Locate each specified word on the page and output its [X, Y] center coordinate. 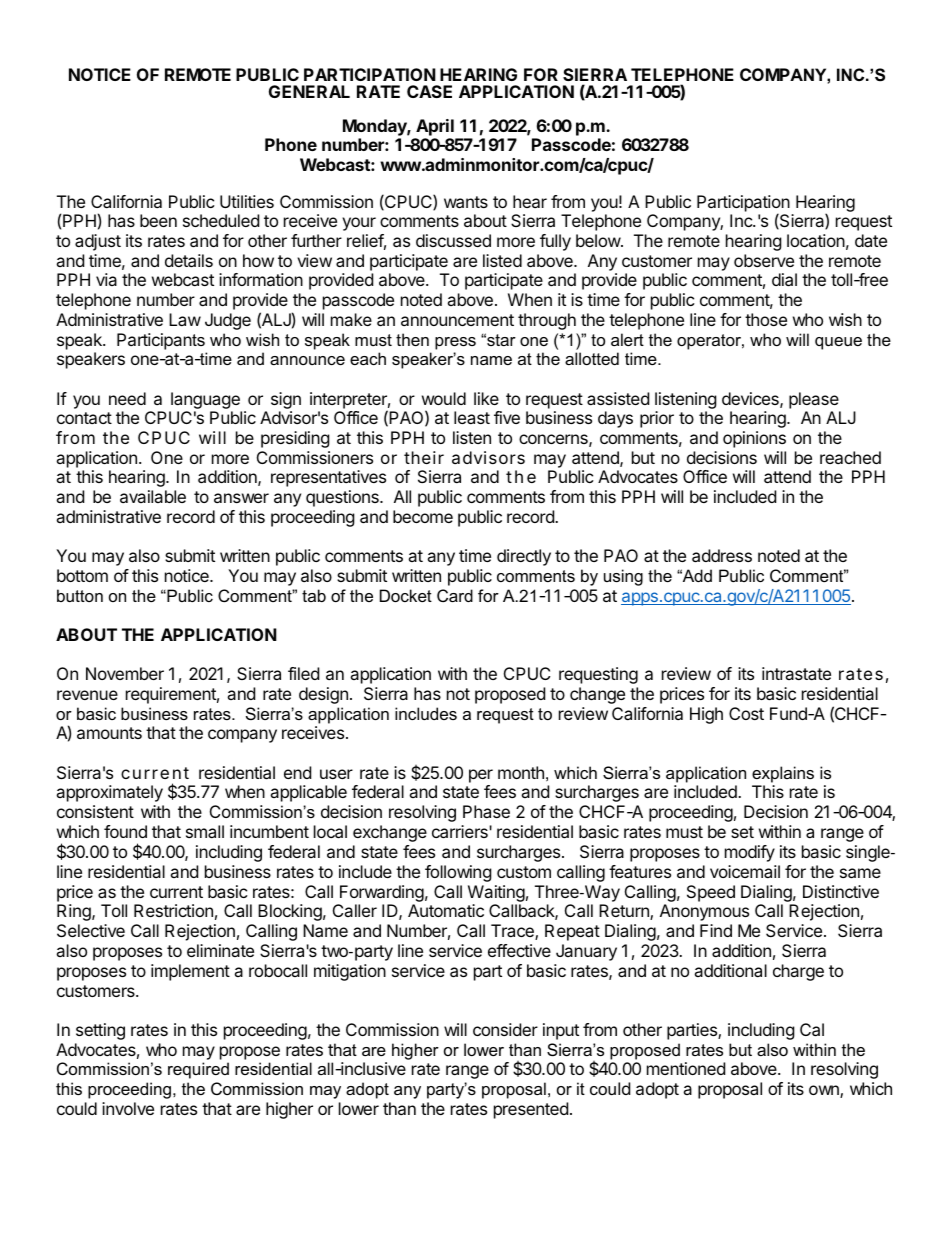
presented [531, 1110]
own [825, 1091]
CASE [429, 91]
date [871, 240]
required [198, 1070]
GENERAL [309, 91]
